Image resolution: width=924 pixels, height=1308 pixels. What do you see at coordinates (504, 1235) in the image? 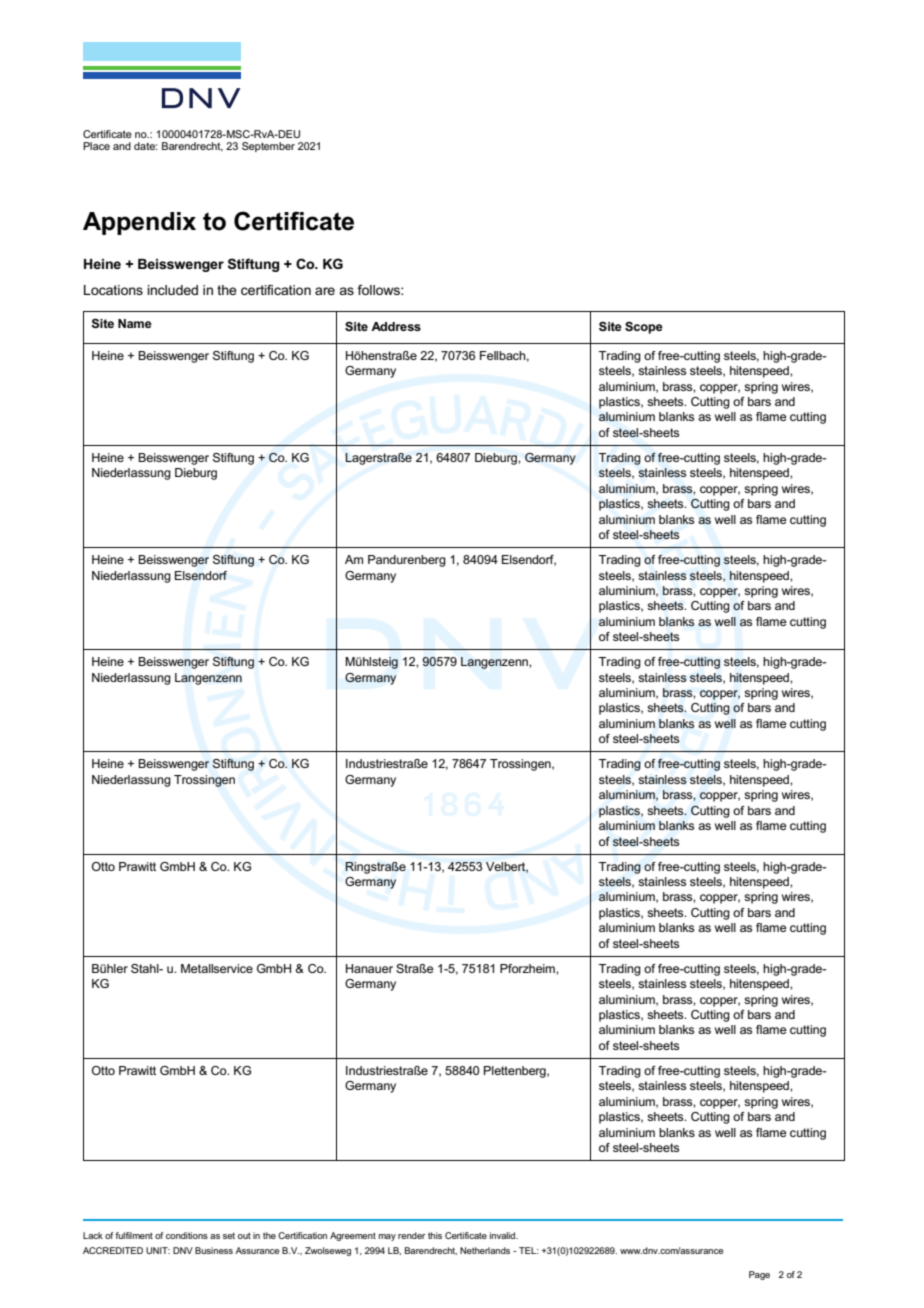
I see `invalid` at bounding box center [504, 1235].
